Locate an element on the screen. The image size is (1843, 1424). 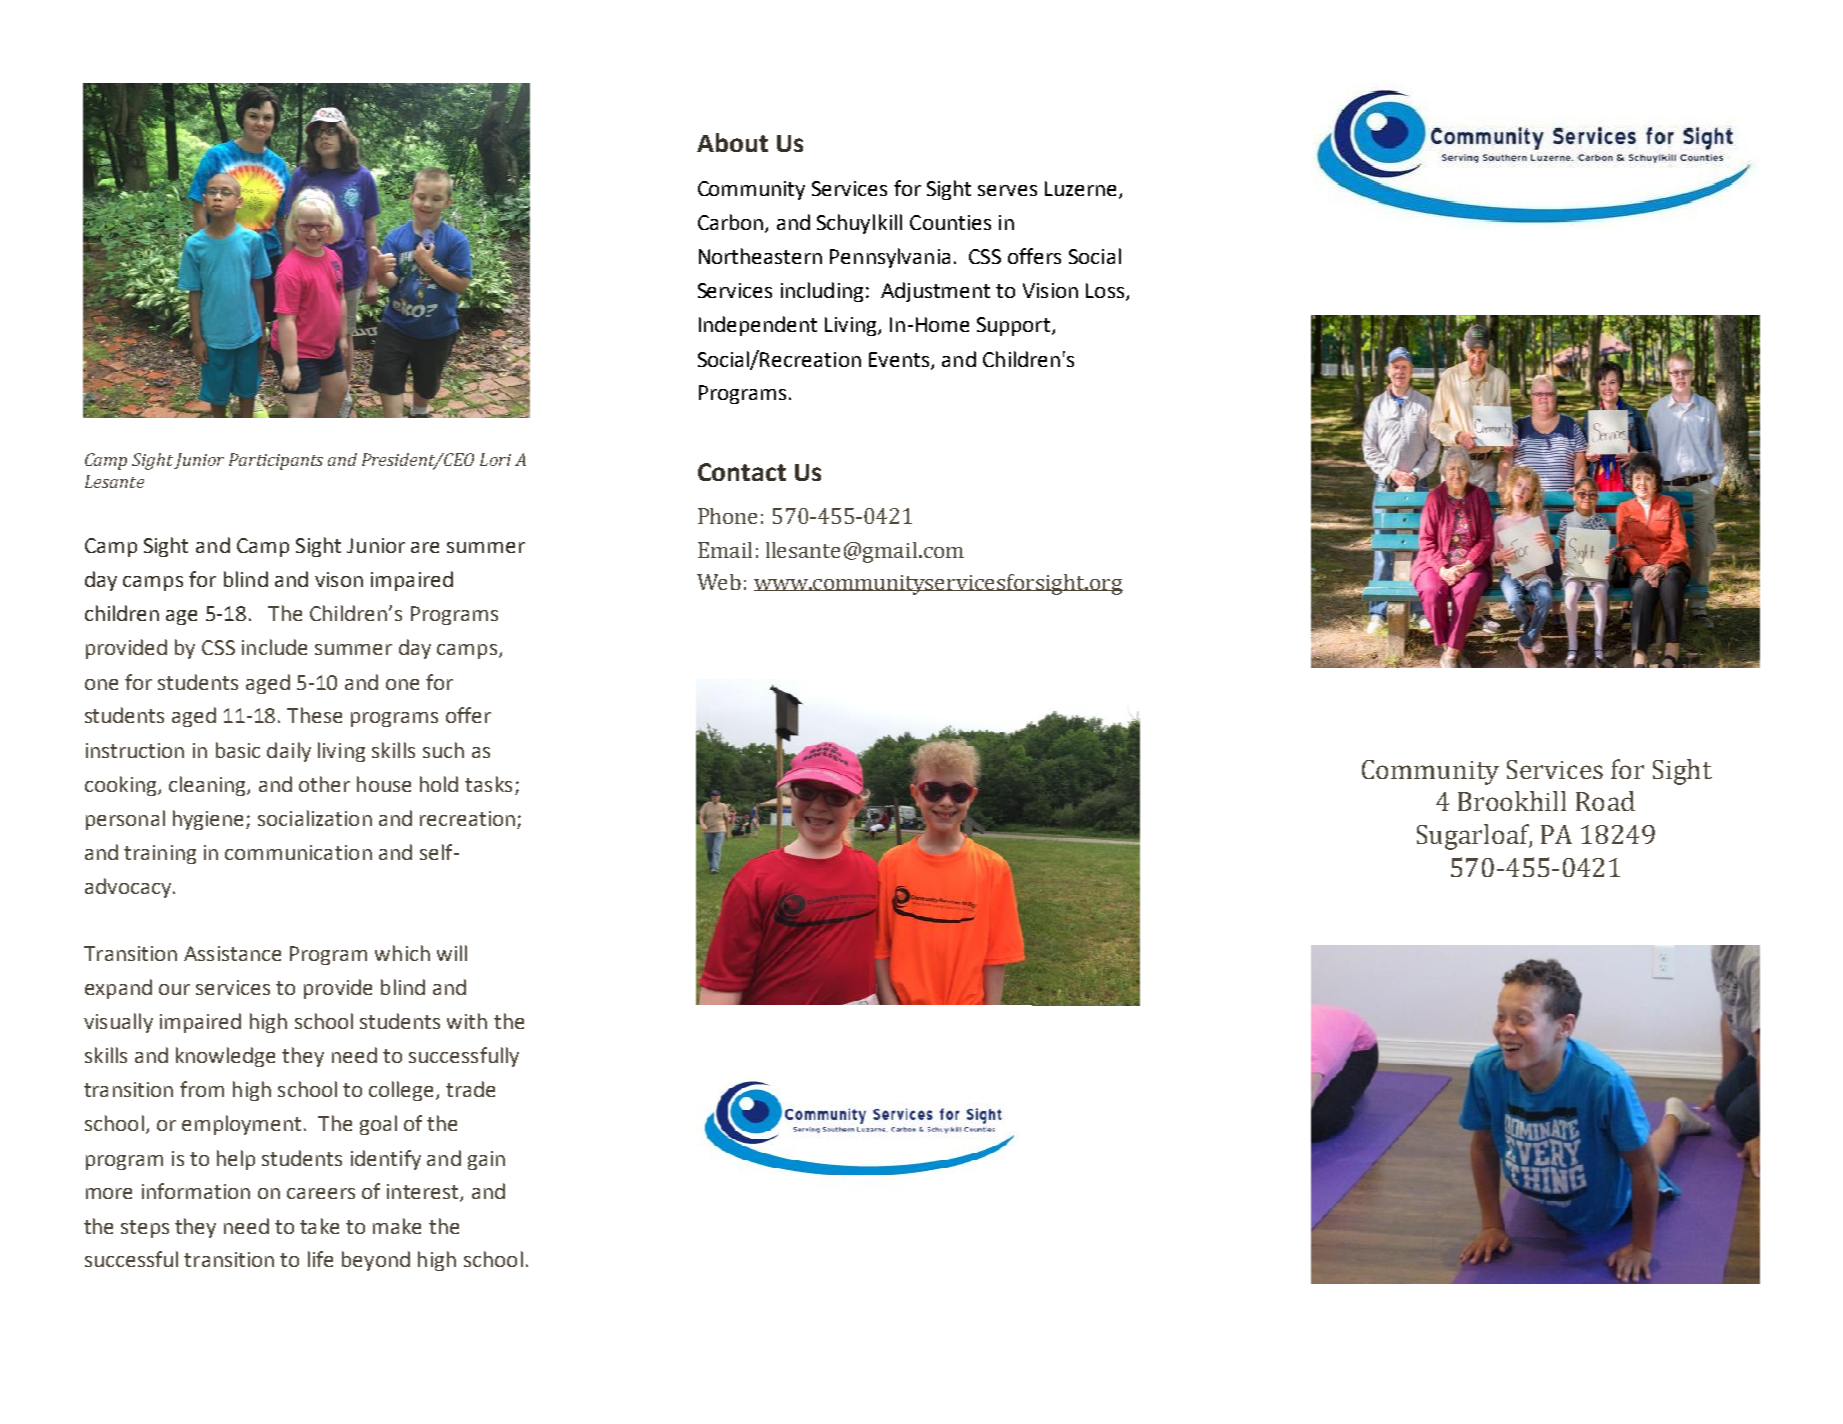
Carbon is located at coordinates (730, 222).
